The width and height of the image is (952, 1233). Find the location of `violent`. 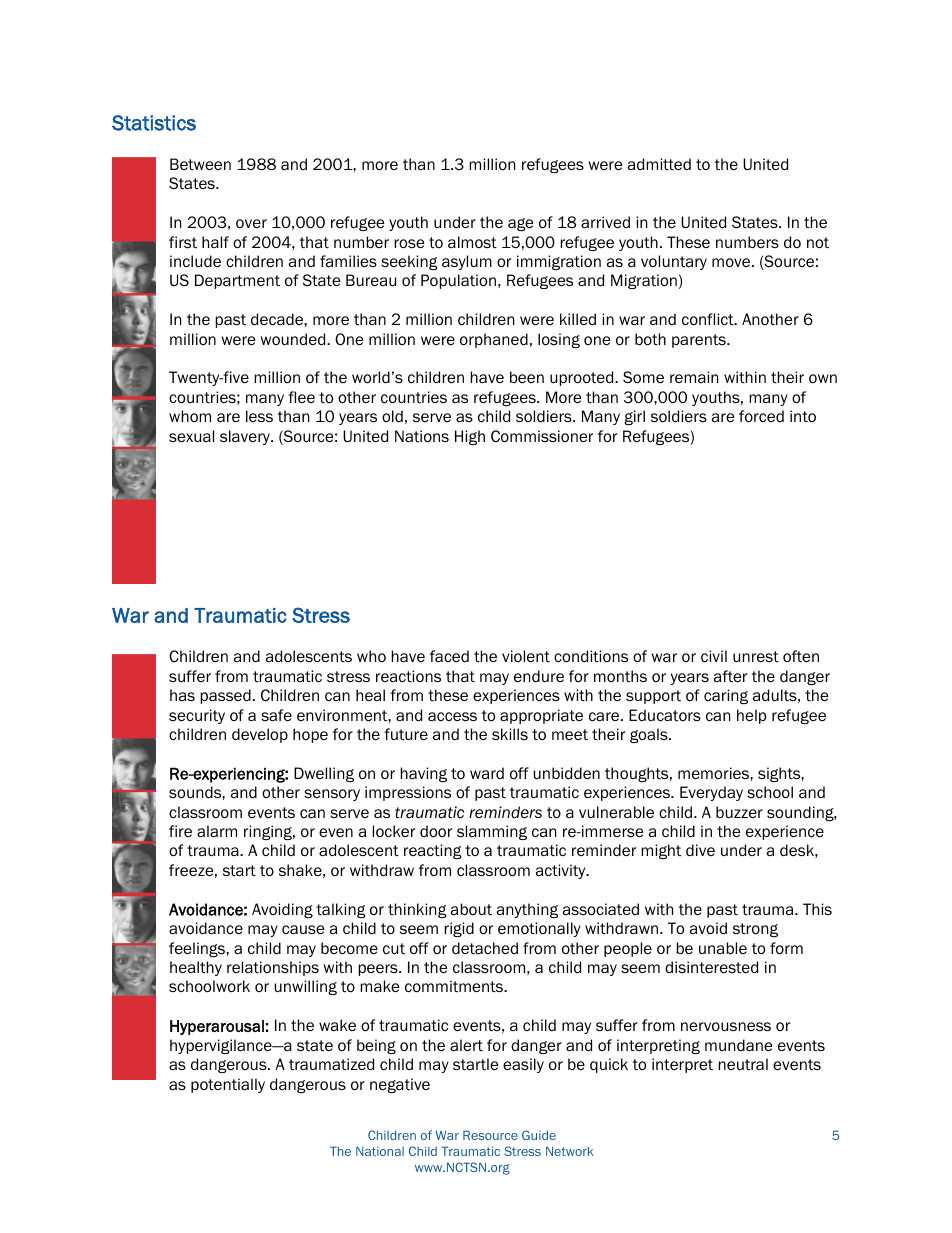

violent is located at coordinates (526, 656).
